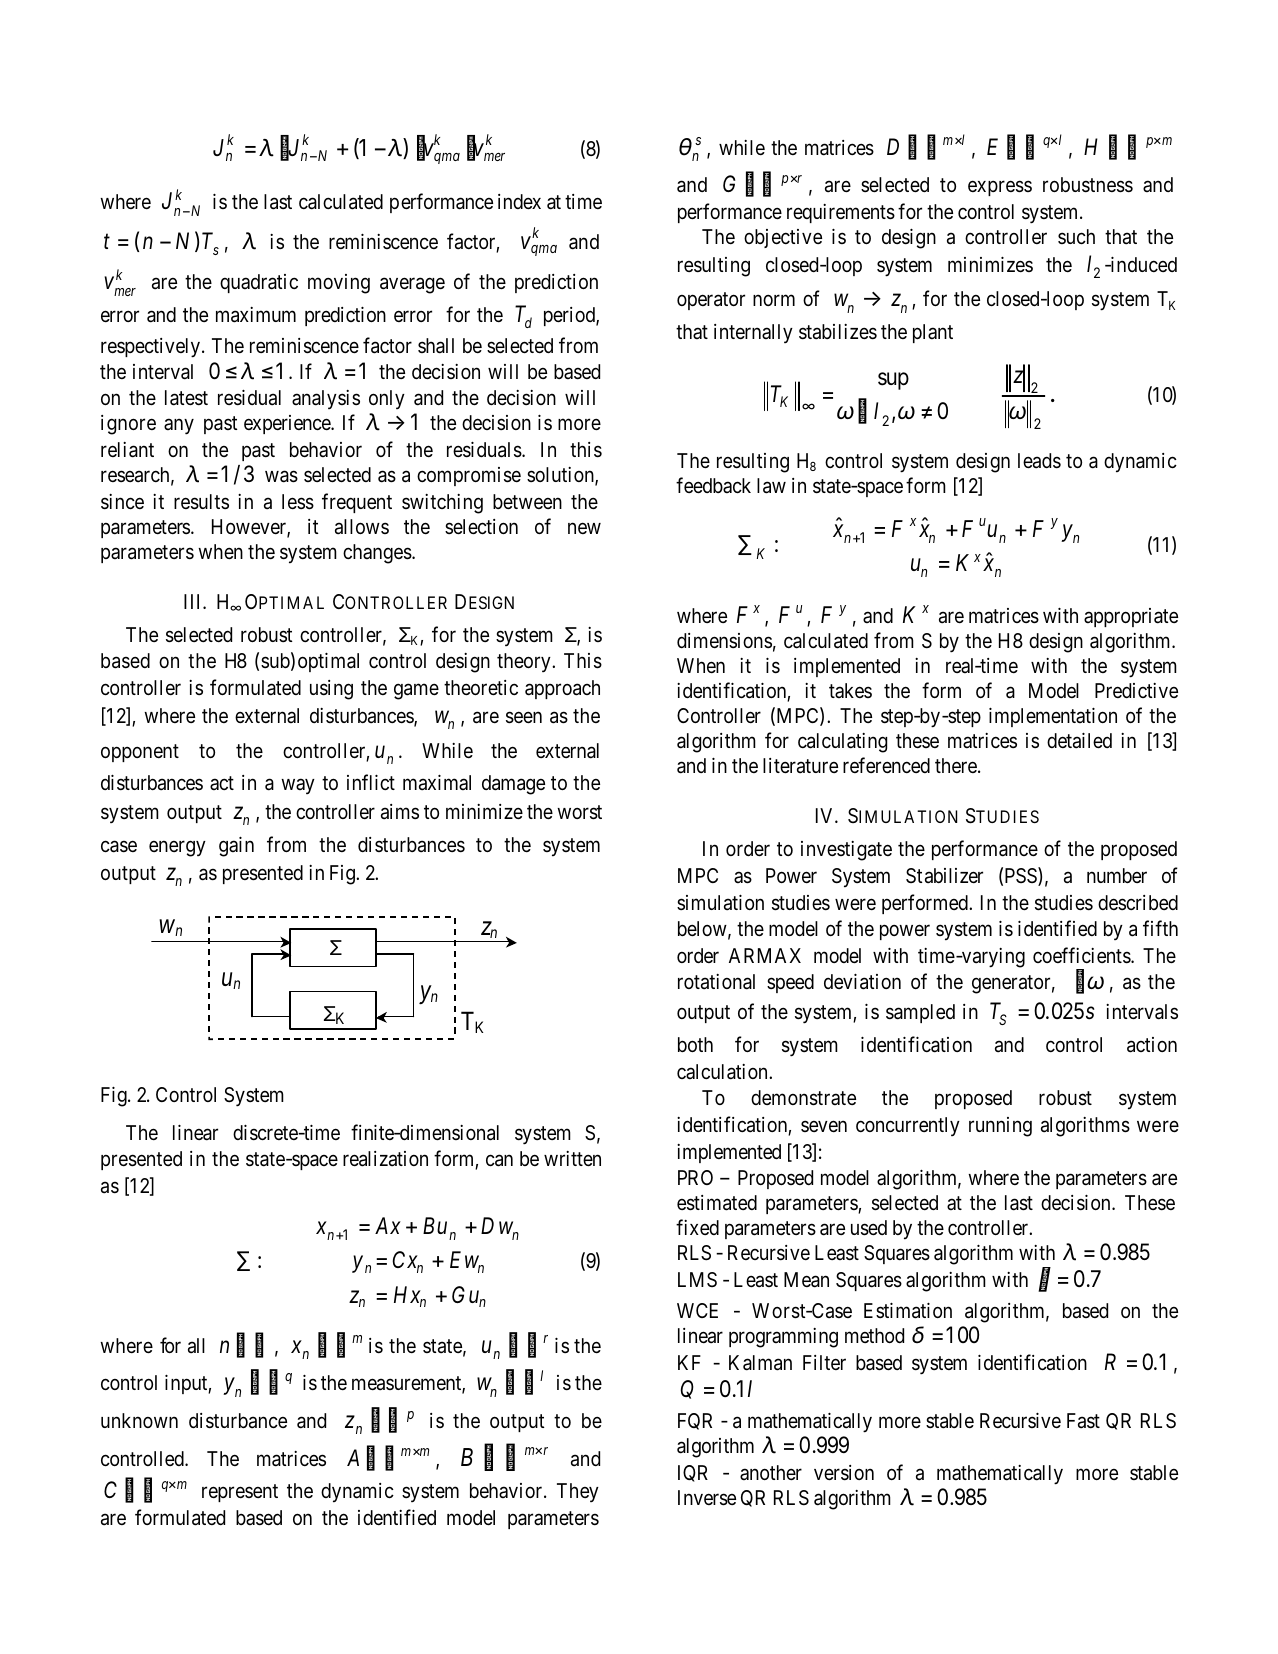 The width and height of the screenshot is (1278, 1654). What do you see at coordinates (519, 201) in the screenshot?
I see `index` at bounding box center [519, 201].
